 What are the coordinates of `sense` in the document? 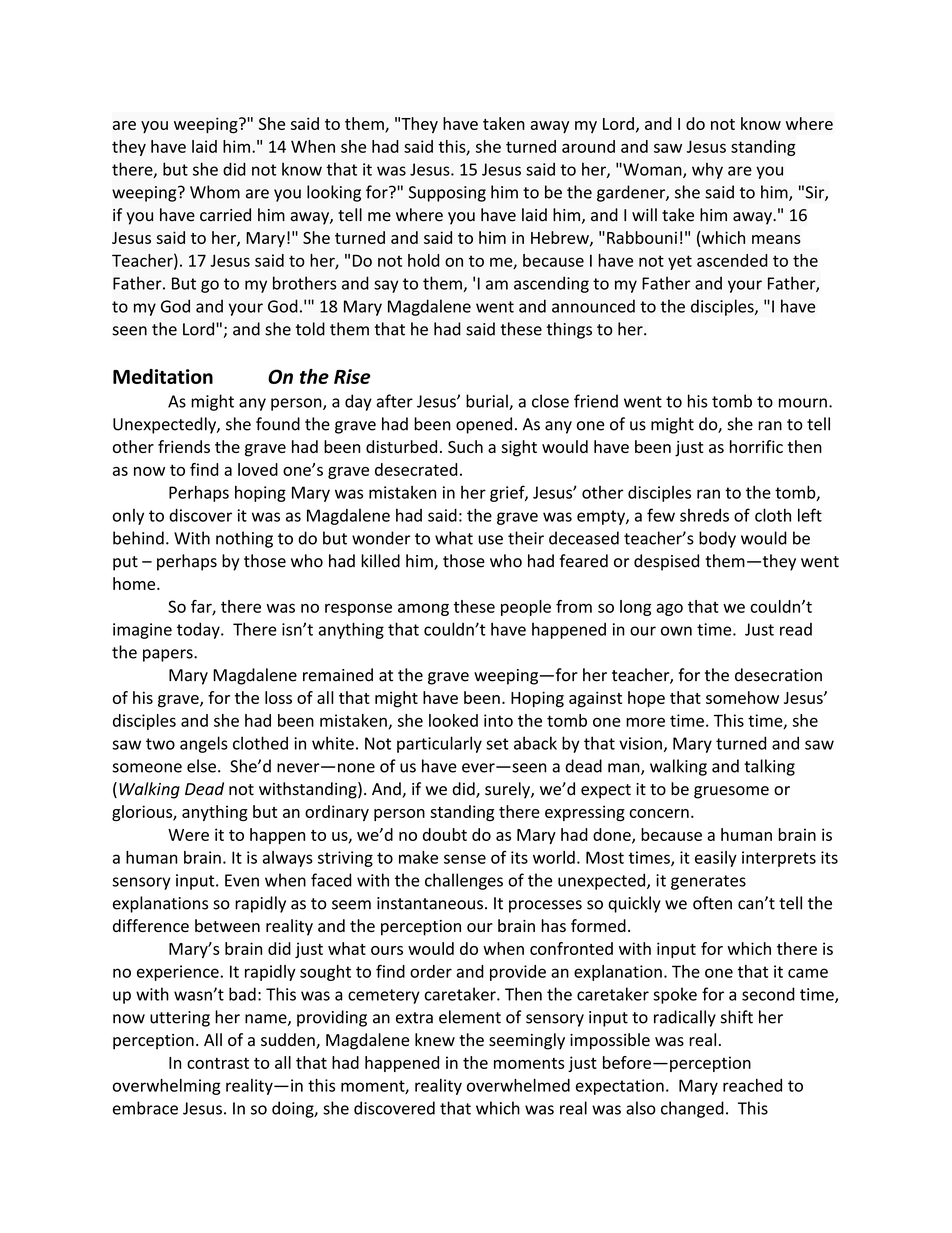 It's located at (465, 859).
